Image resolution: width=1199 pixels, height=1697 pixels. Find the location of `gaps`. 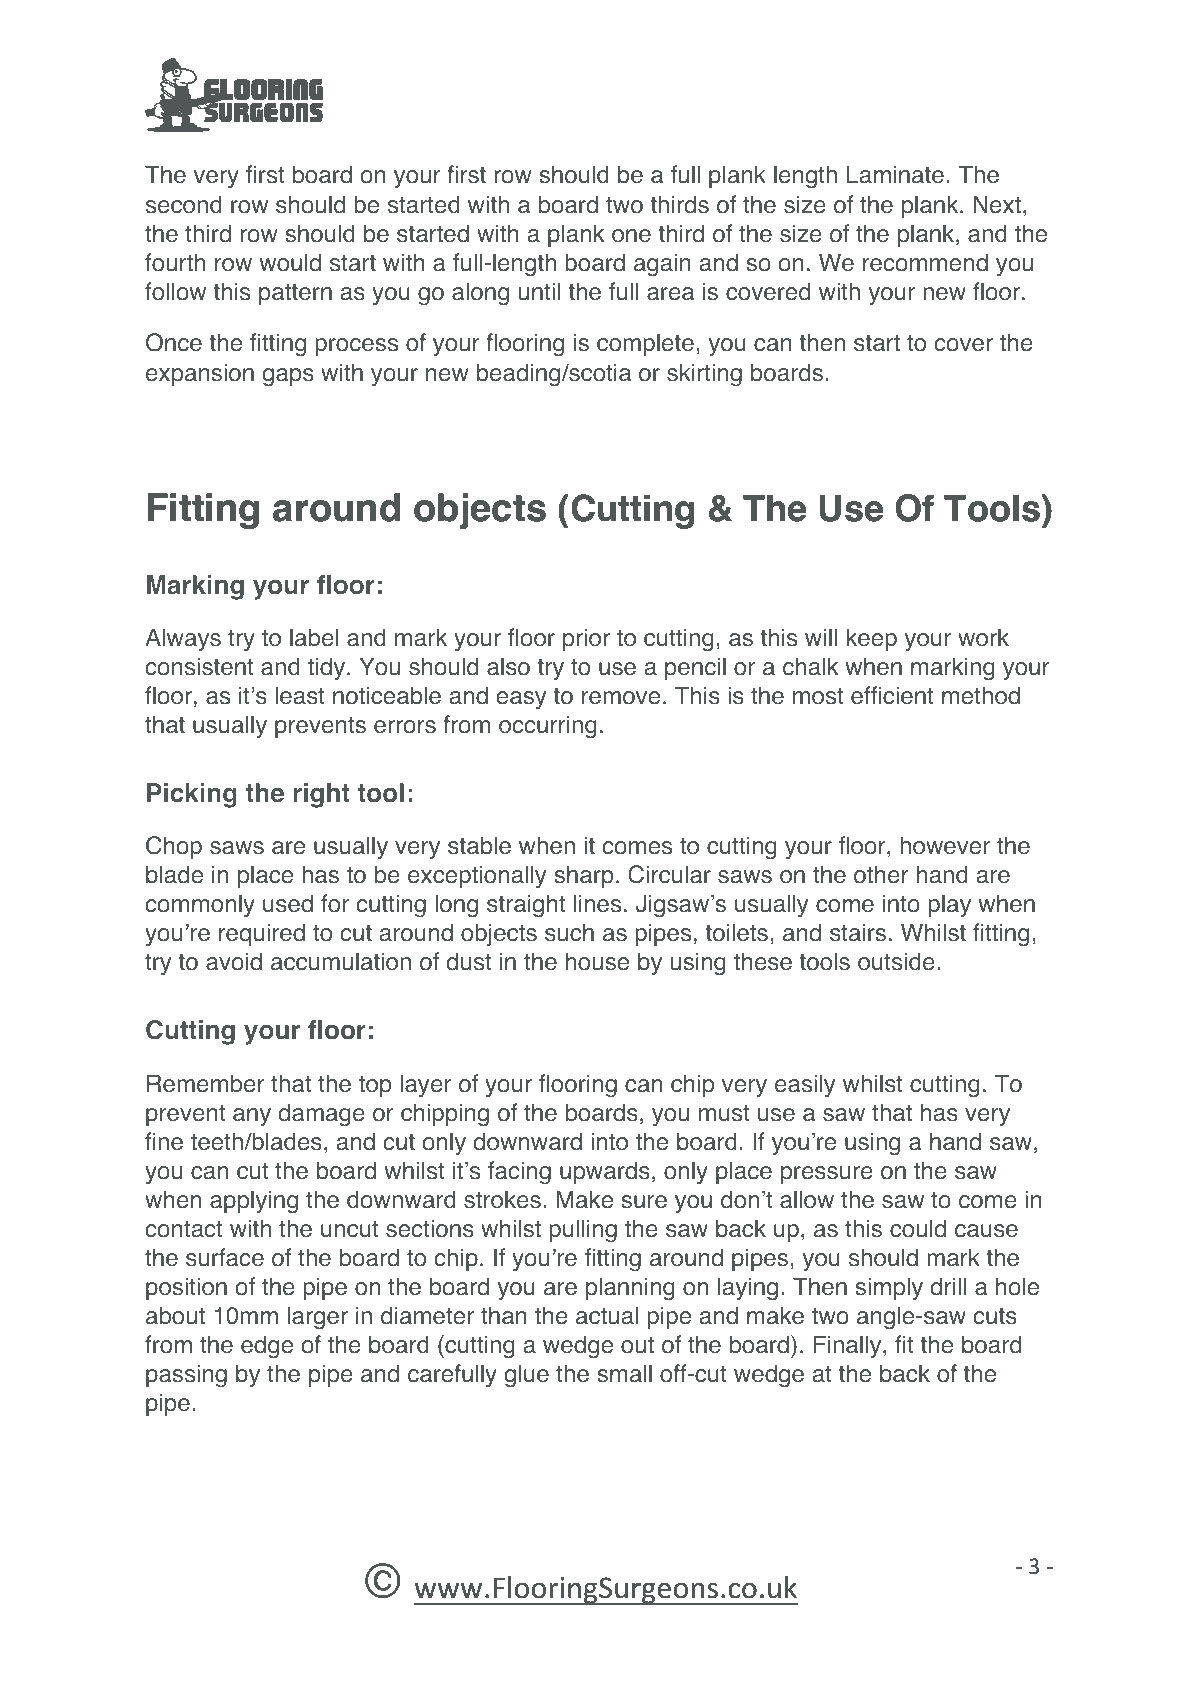

gaps is located at coordinates (288, 377).
